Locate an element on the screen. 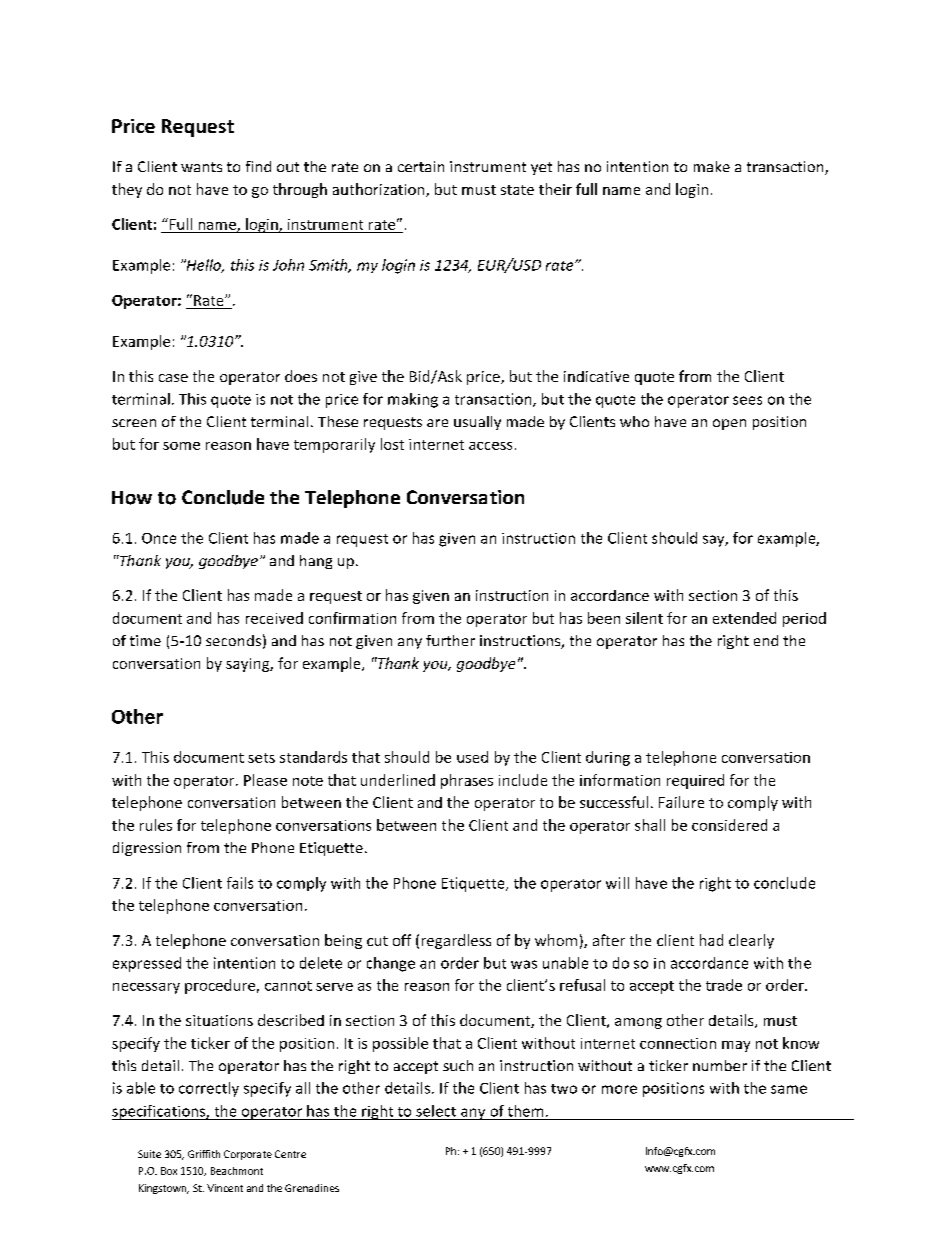 The height and width of the screenshot is (1233, 952). make is located at coordinates (712, 166).
